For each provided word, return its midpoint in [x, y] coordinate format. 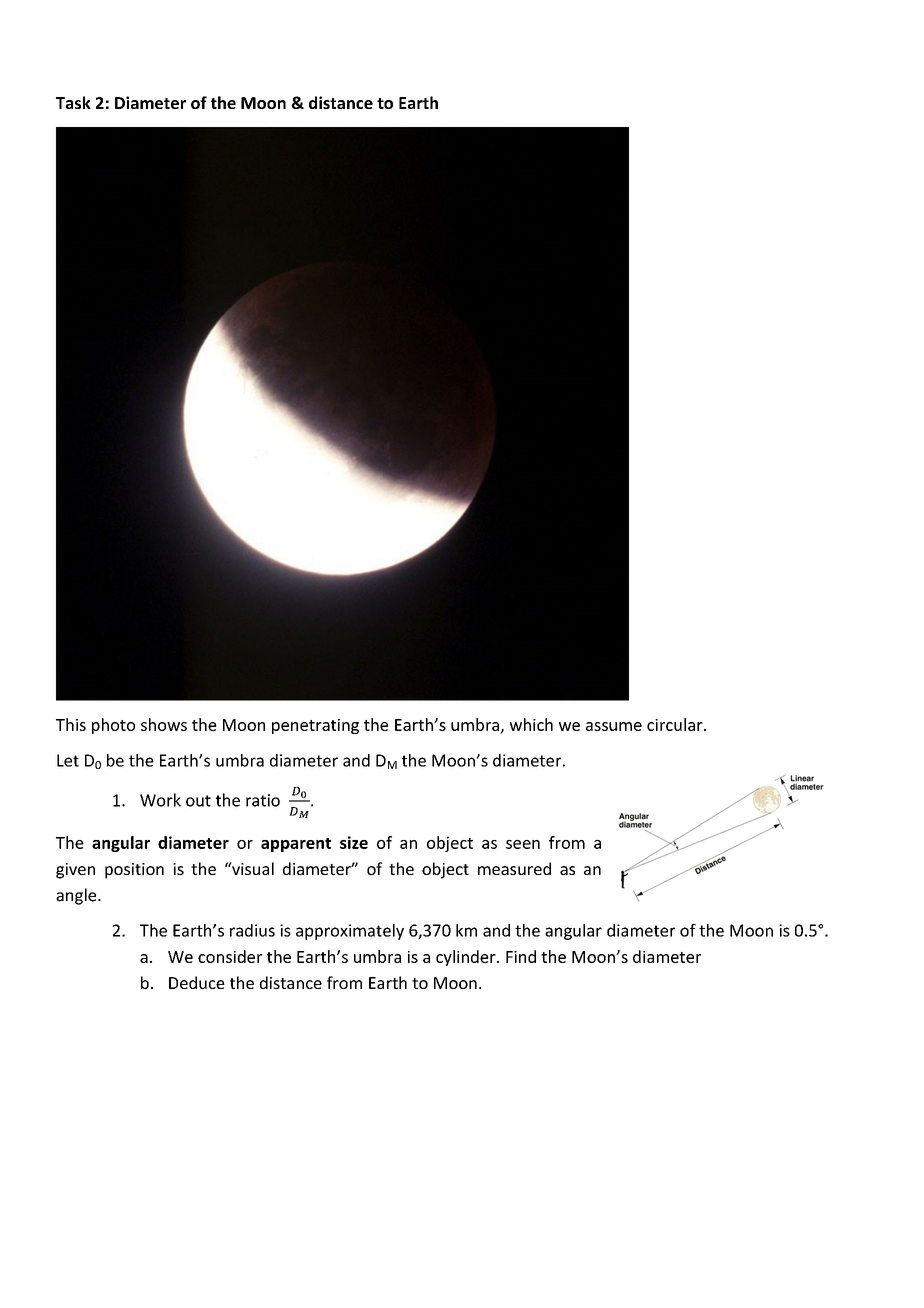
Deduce [197, 982]
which [531, 724]
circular [676, 724]
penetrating [315, 726]
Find [521, 956]
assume [614, 726]
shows [164, 724]
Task [73, 102]
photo [113, 726]
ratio [263, 800]
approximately [350, 932]
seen [523, 844]
